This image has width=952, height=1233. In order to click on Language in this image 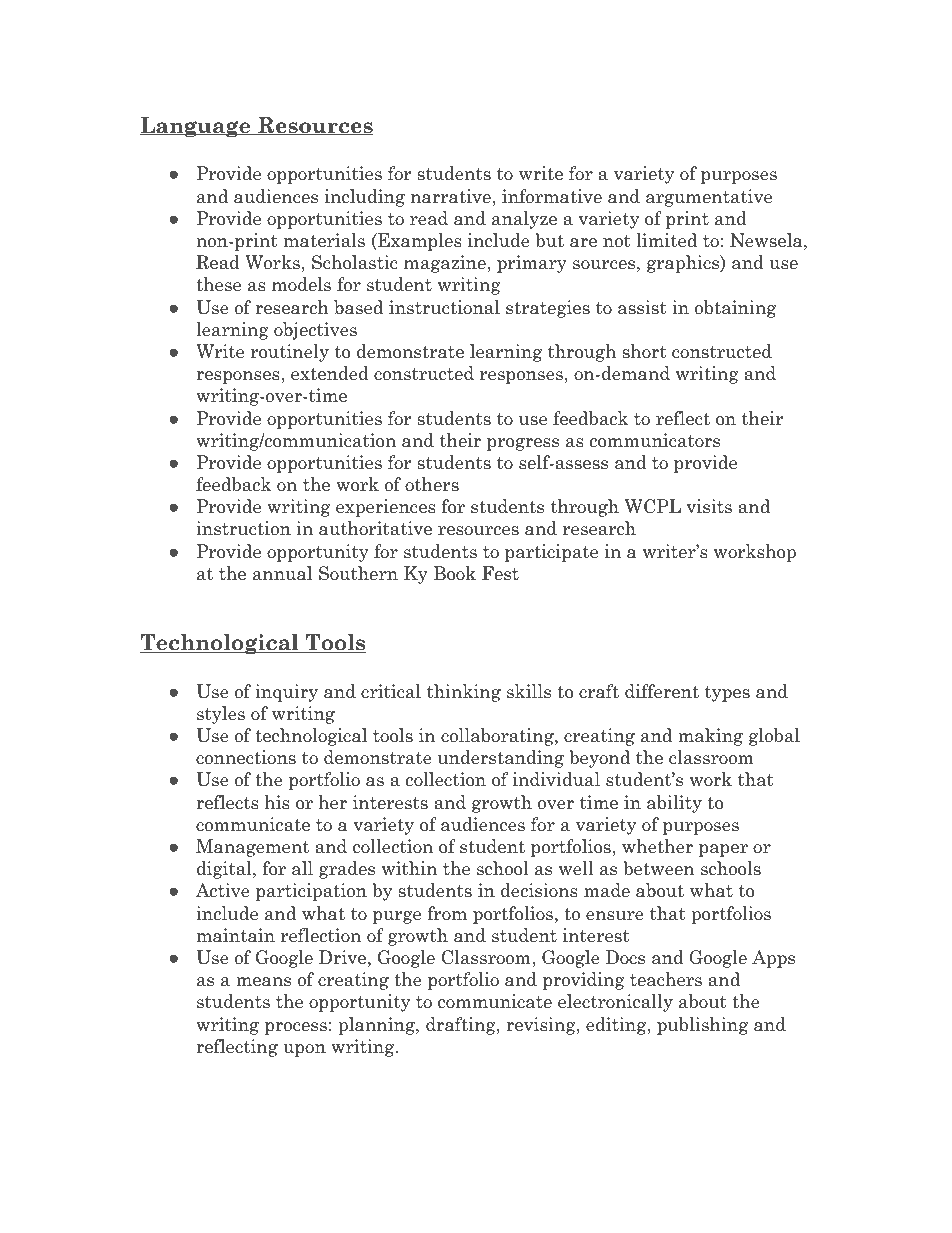, I will do `click(196, 127)`.
